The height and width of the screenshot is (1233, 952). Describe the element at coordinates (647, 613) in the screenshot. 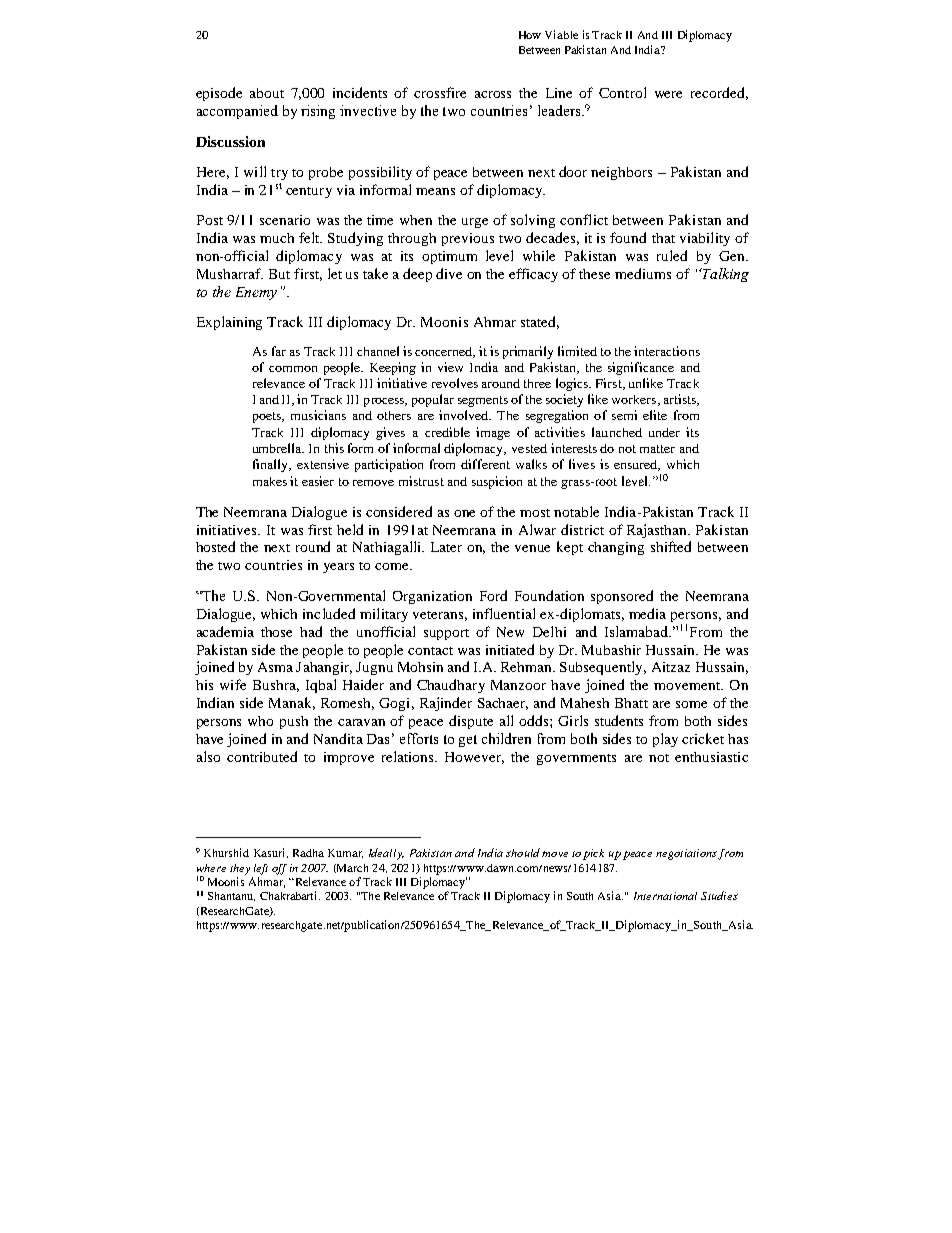

I see `media` at that location.
